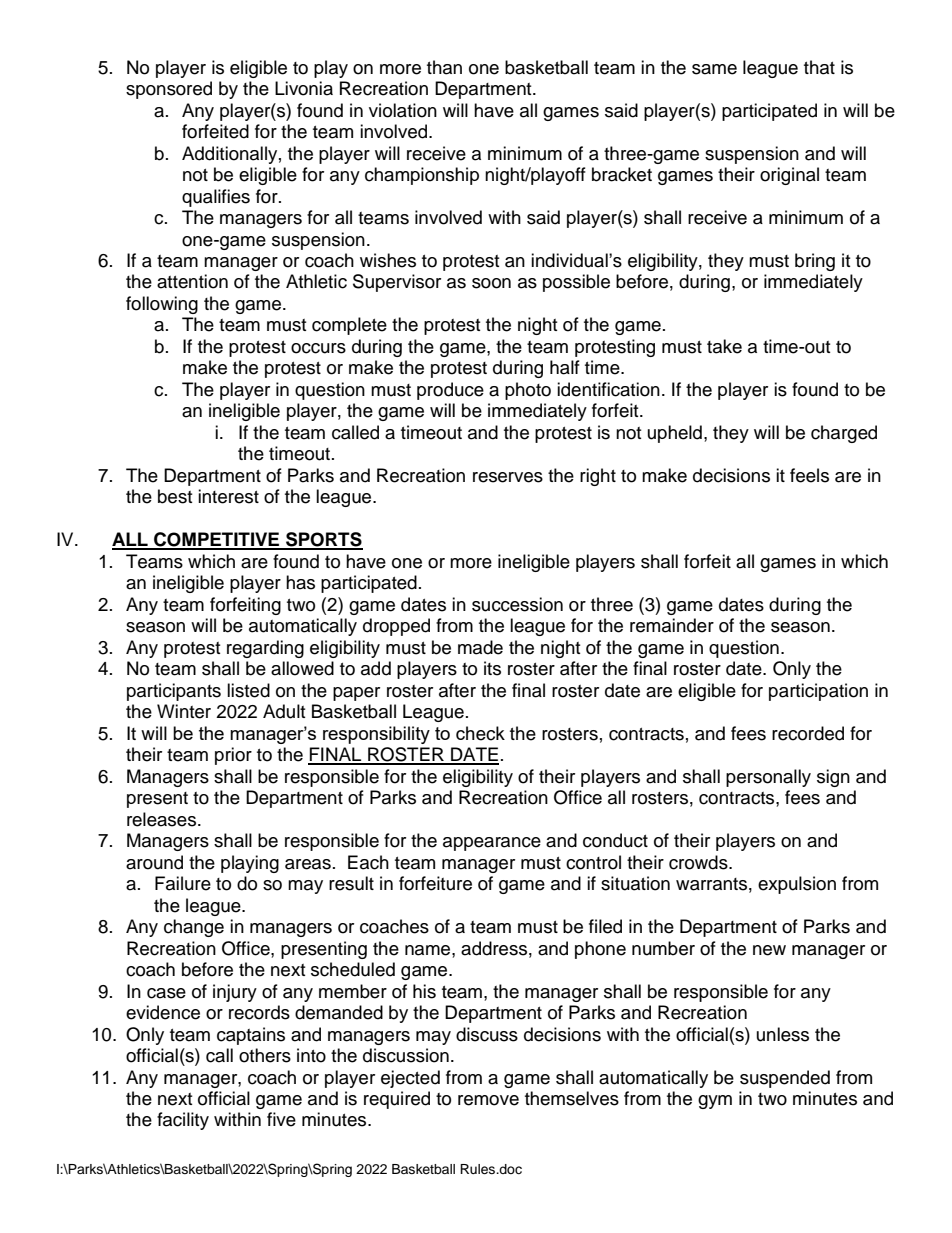 The height and width of the screenshot is (1233, 952). I want to click on occurs, so click(318, 348).
